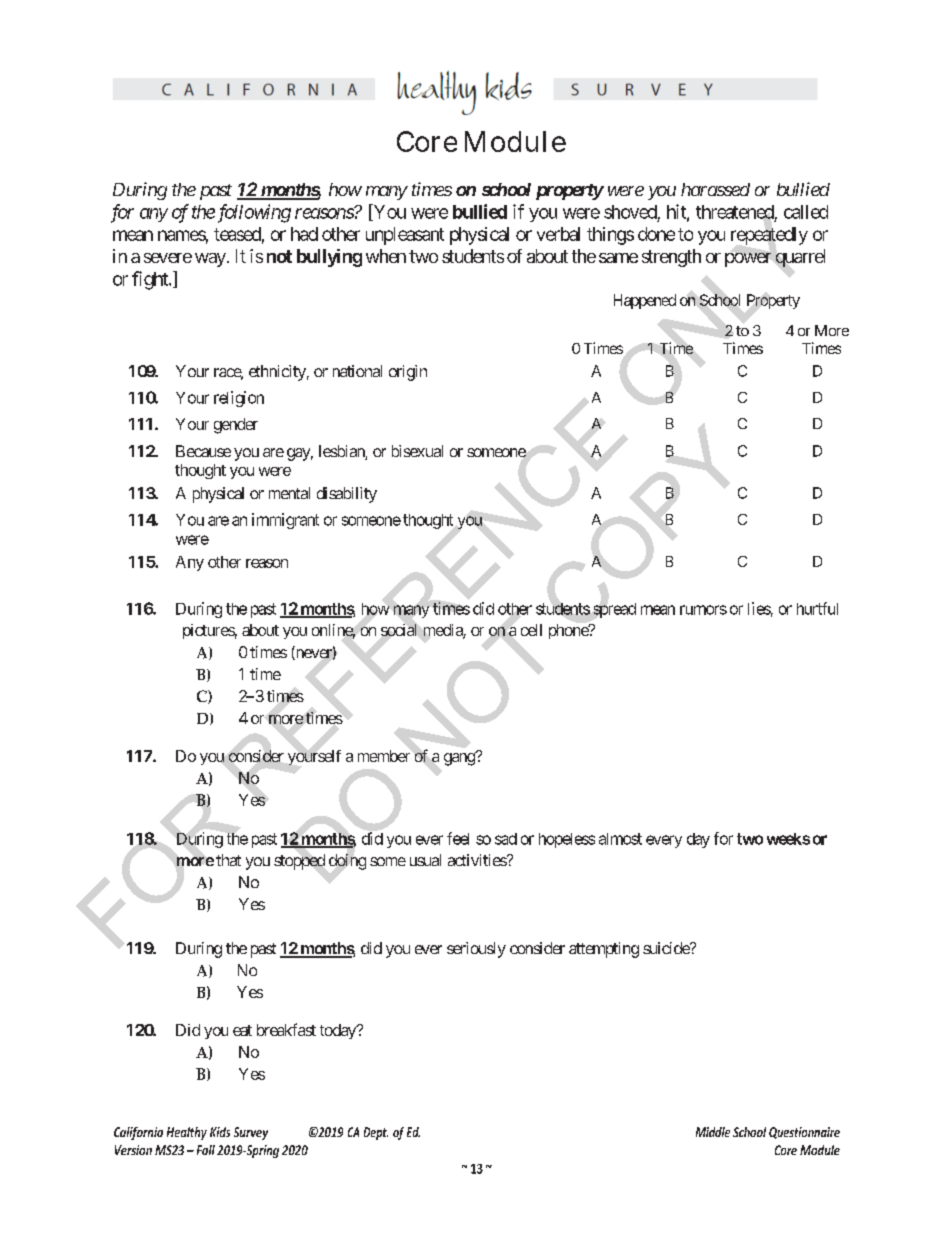 The width and height of the screenshot is (952, 1233). I want to click on threatened, so click(735, 212).
